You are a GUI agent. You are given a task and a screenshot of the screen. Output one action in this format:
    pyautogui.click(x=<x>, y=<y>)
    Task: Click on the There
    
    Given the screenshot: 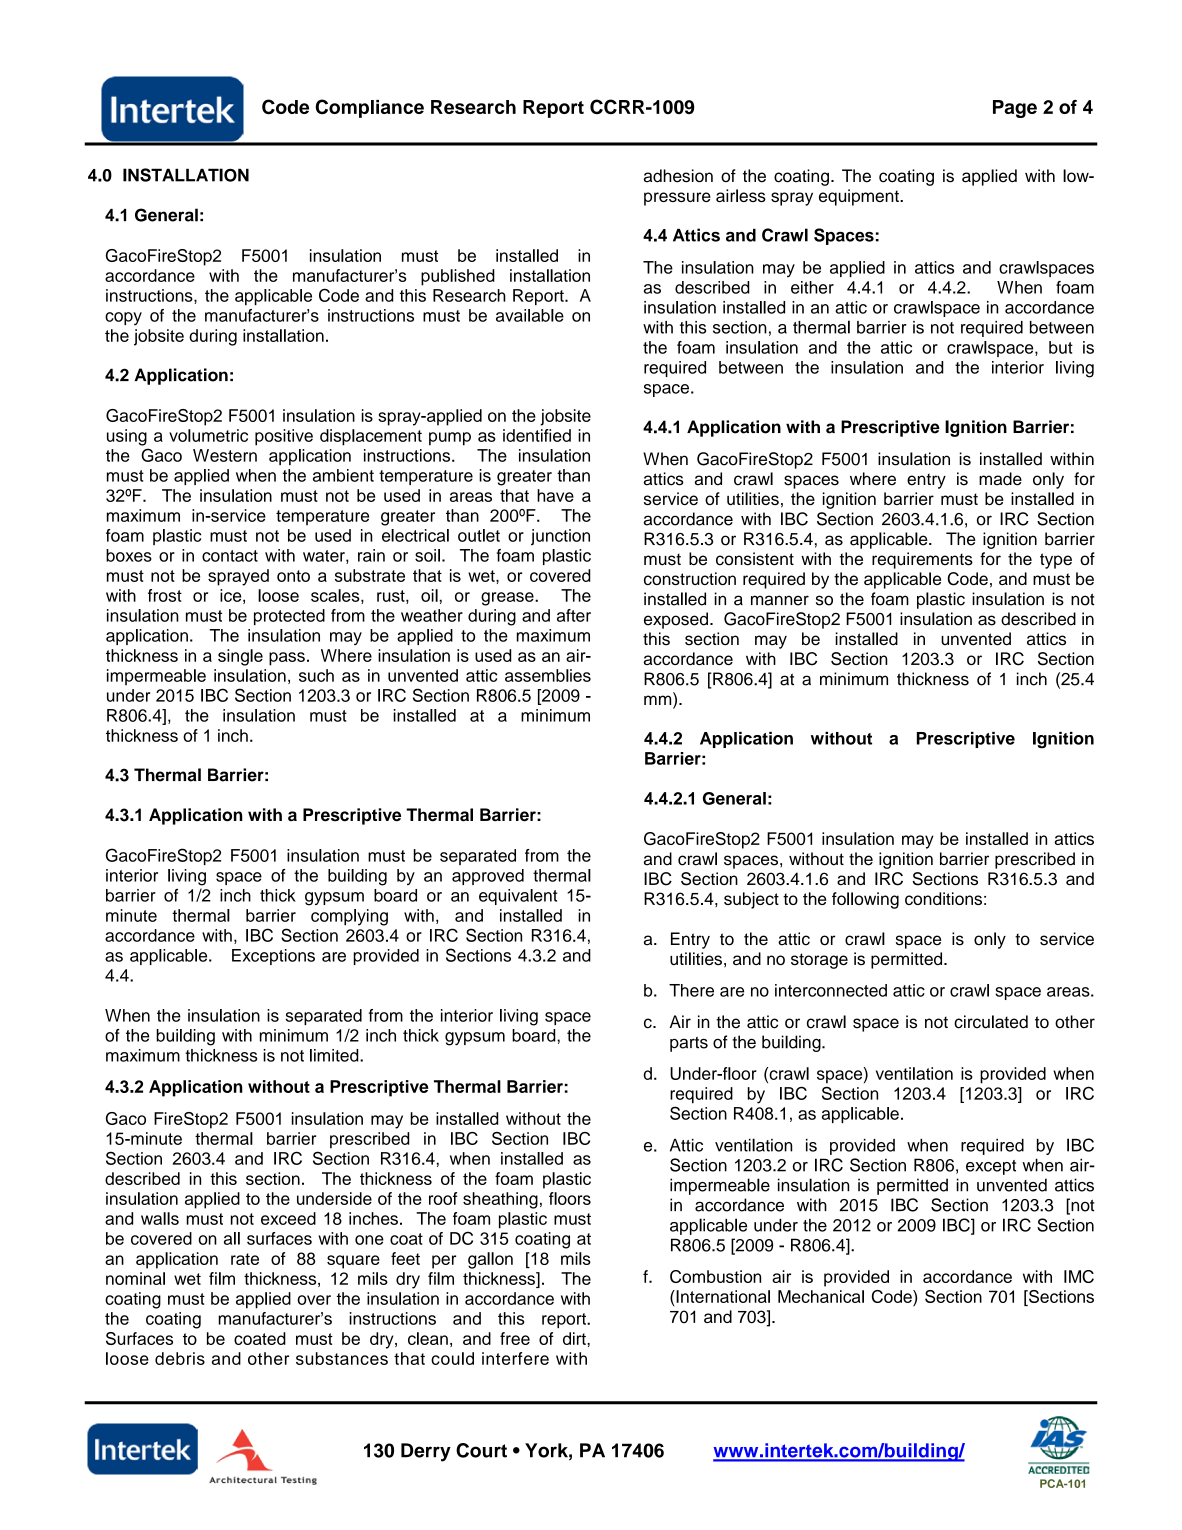 What is the action you would take?
    pyautogui.click(x=691, y=990)
